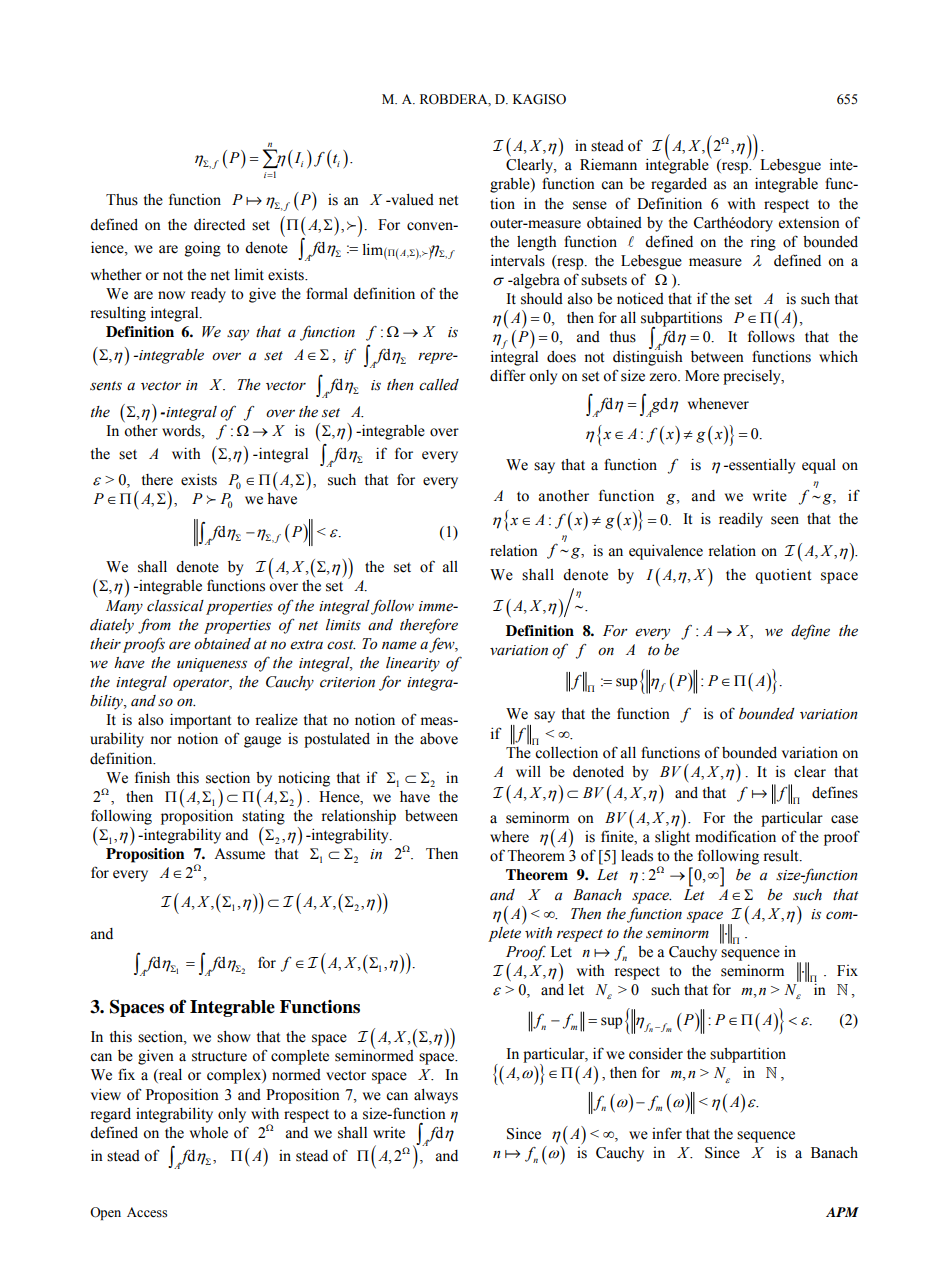 The height and width of the page is (1288, 948). I want to click on linearity, so click(413, 664).
